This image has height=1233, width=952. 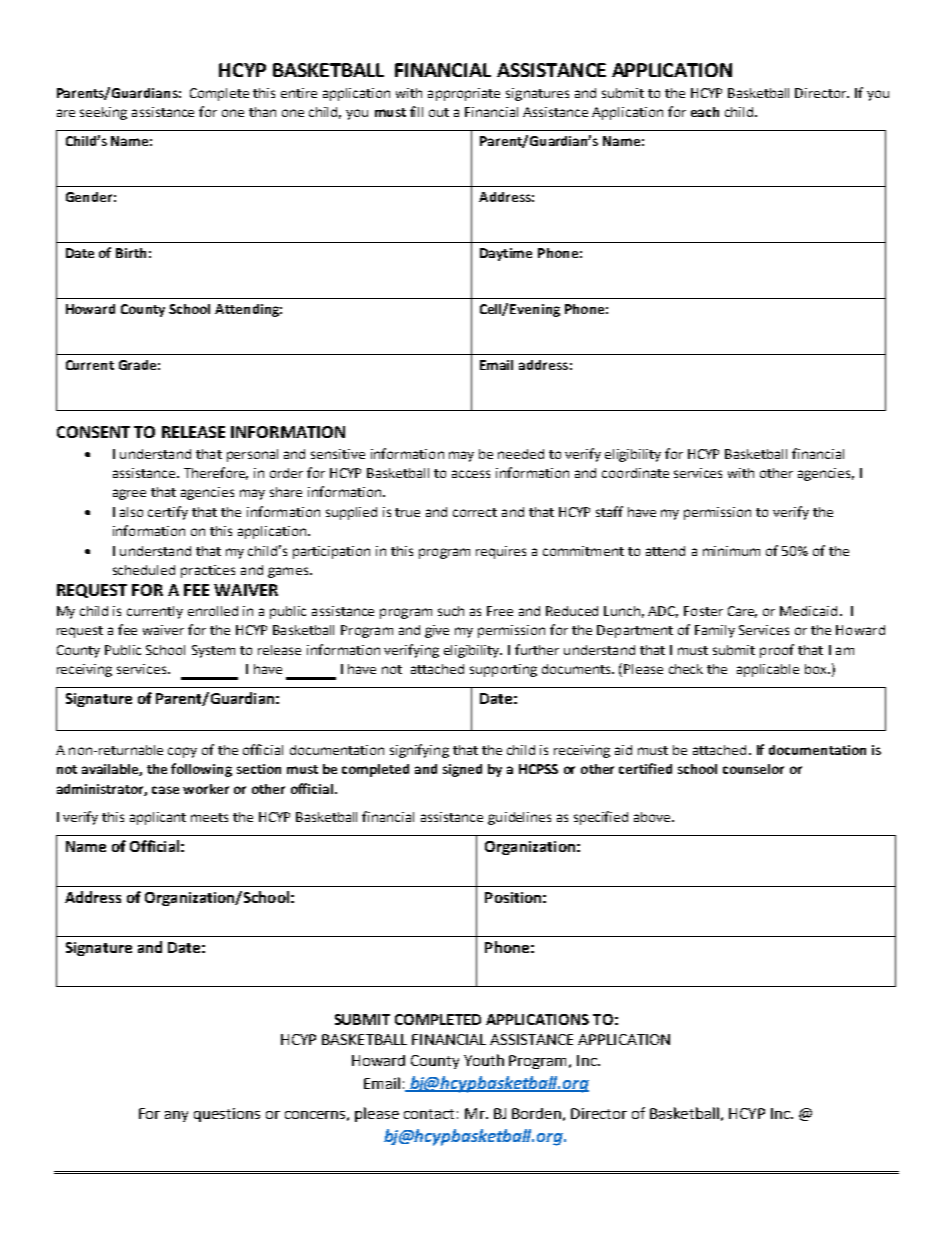 What do you see at coordinates (484, 1060) in the image?
I see `Youth` at bounding box center [484, 1060].
